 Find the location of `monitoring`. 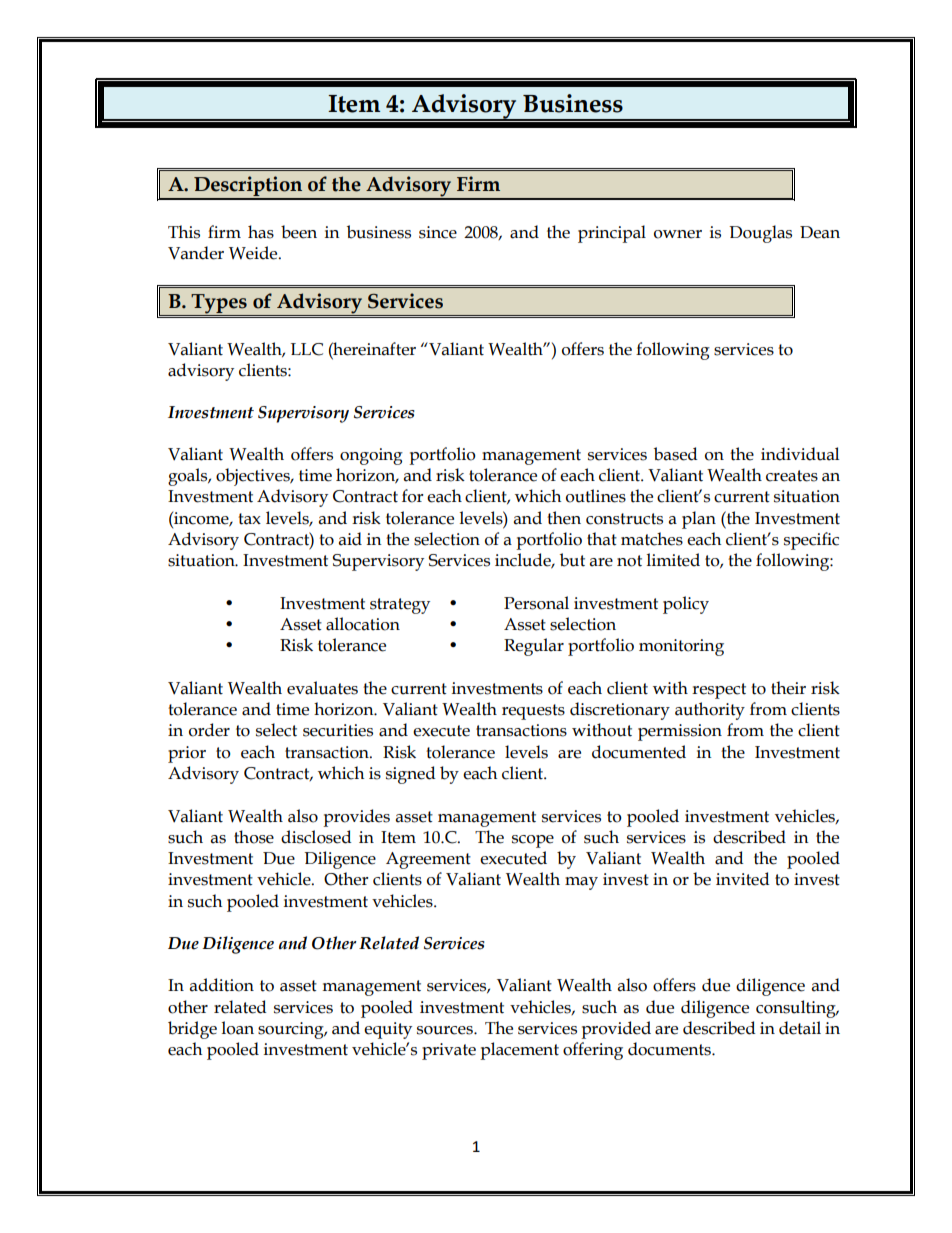

monitoring is located at coordinates (681, 647).
